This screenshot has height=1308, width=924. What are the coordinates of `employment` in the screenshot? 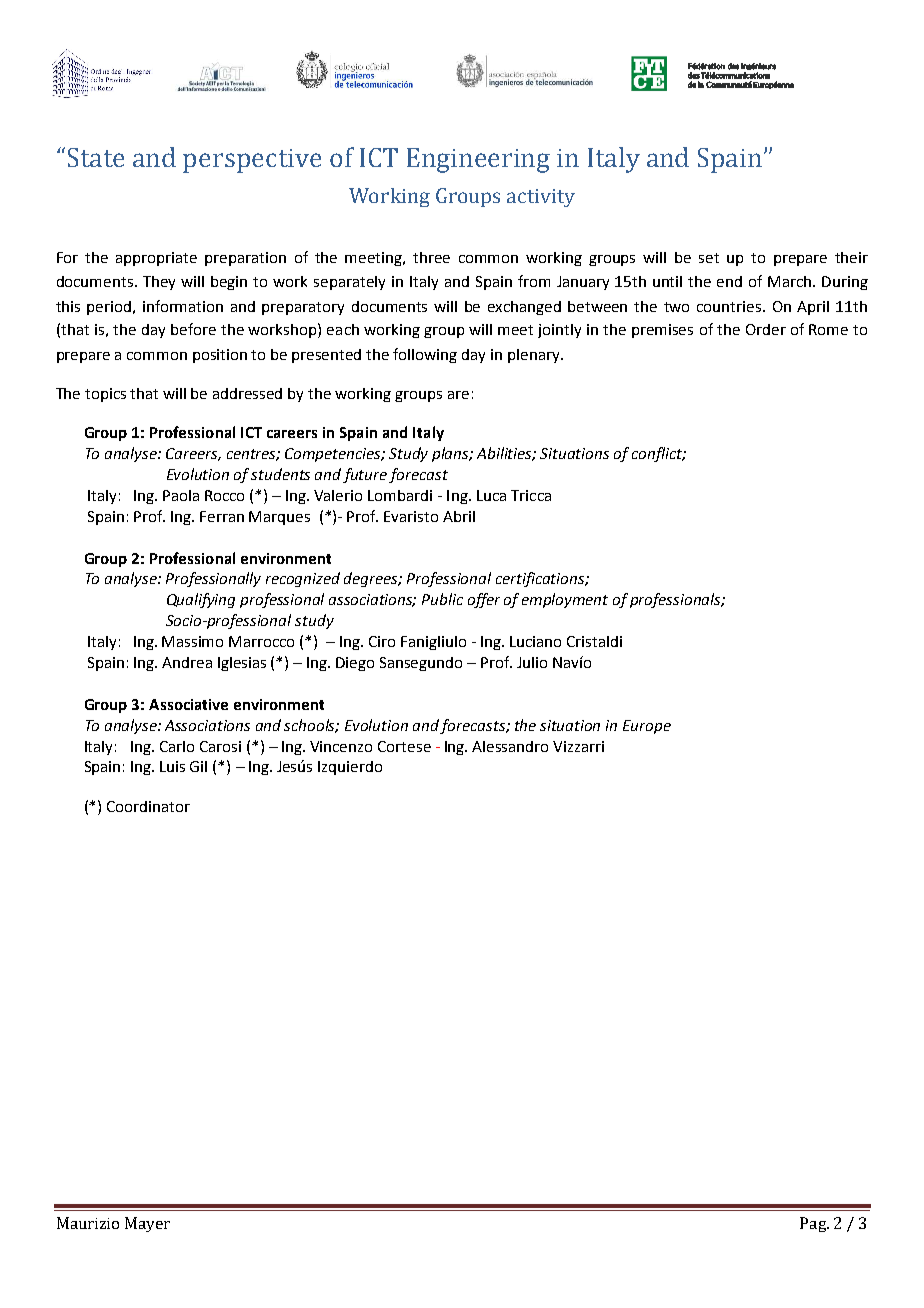 It's located at (565, 600).
